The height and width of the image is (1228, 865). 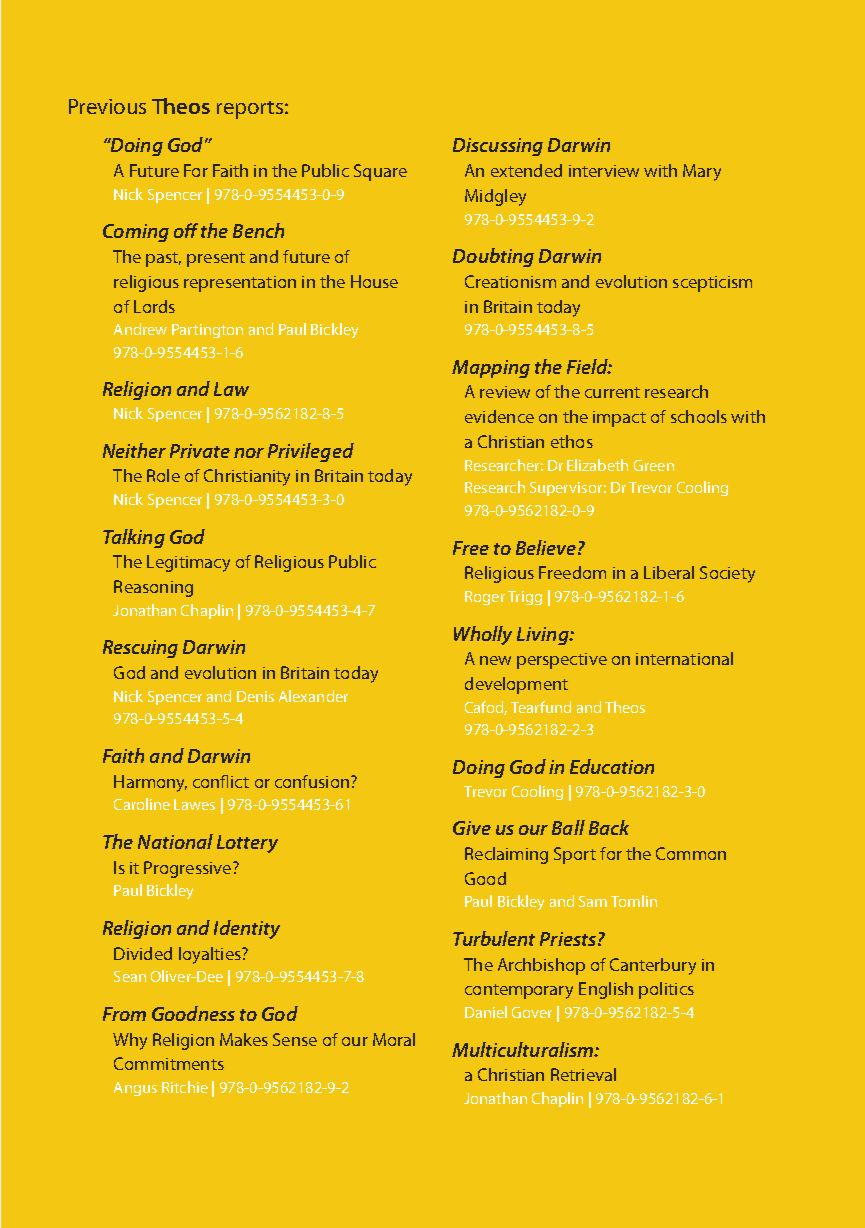 I want to click on new, so click(x=495, y=660).
